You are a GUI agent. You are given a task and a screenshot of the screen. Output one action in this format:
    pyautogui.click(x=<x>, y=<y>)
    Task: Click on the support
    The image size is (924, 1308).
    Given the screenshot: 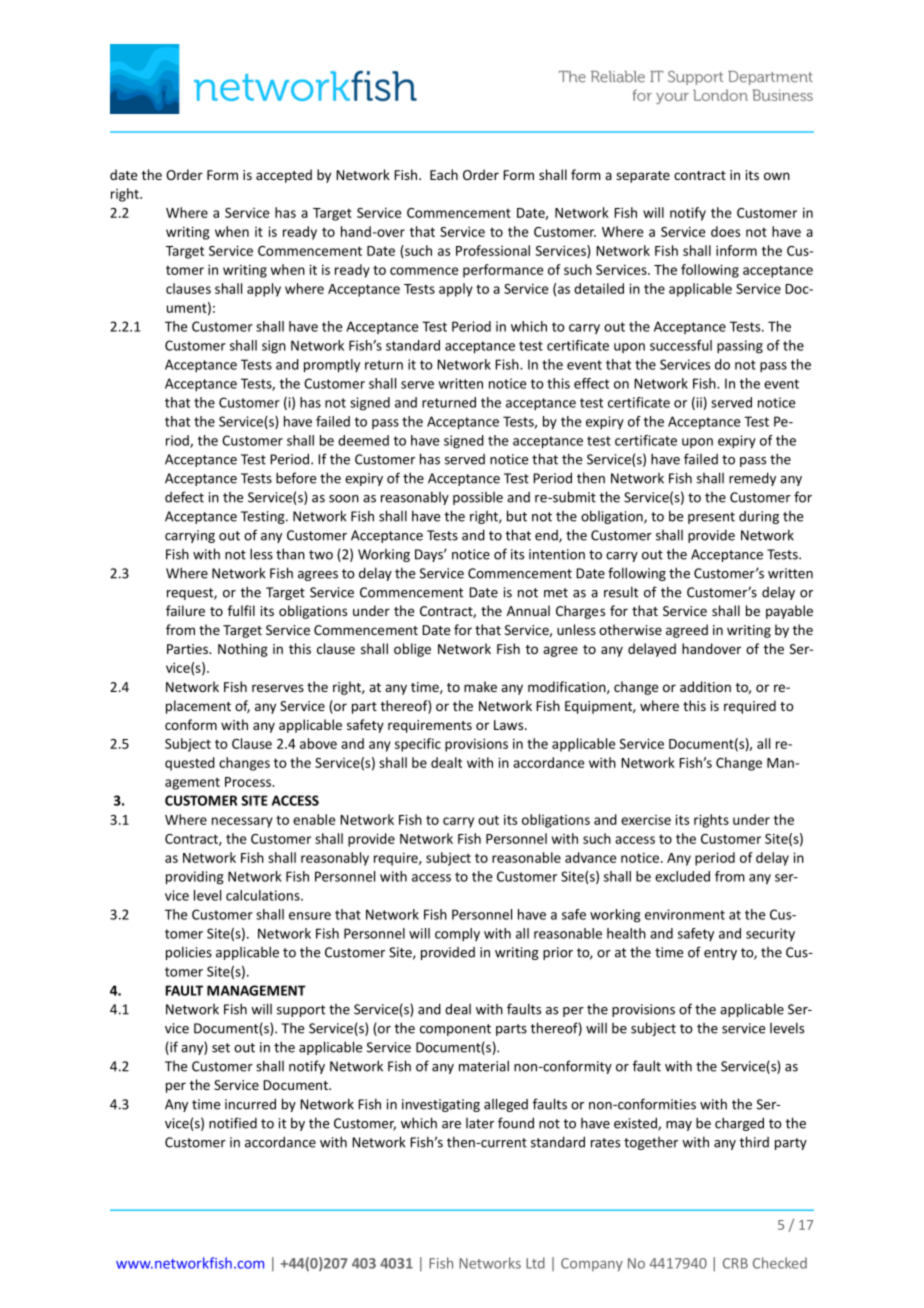 What is the action you would take?
    pyautogui.click(x=301, y=1011)
